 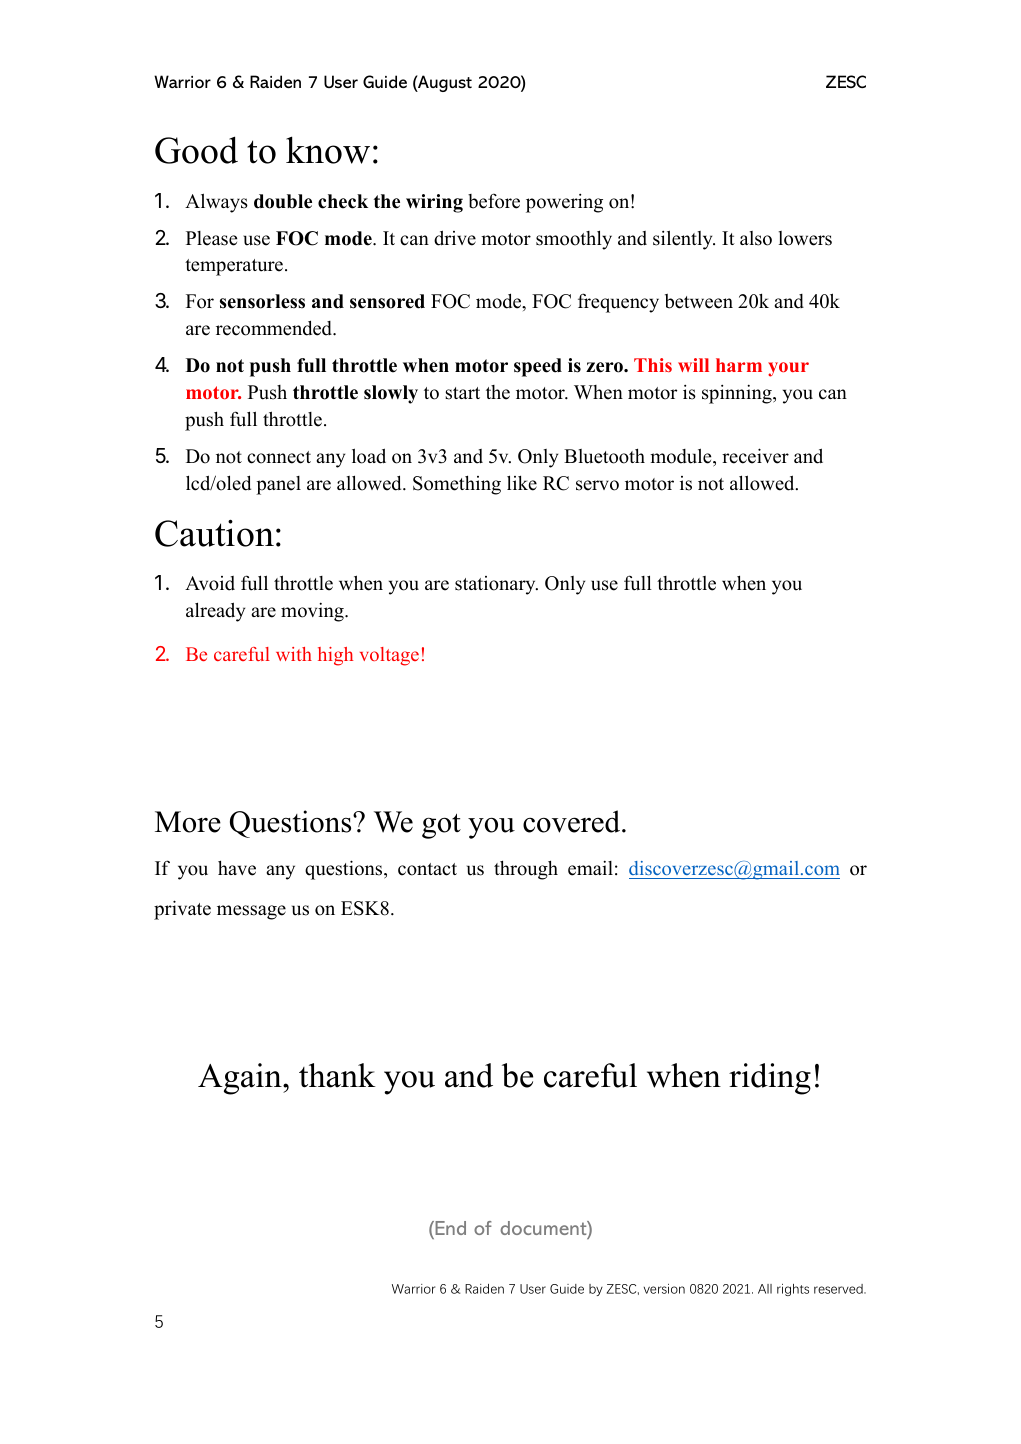 I want to click on through, so click(x=526, y=870).
